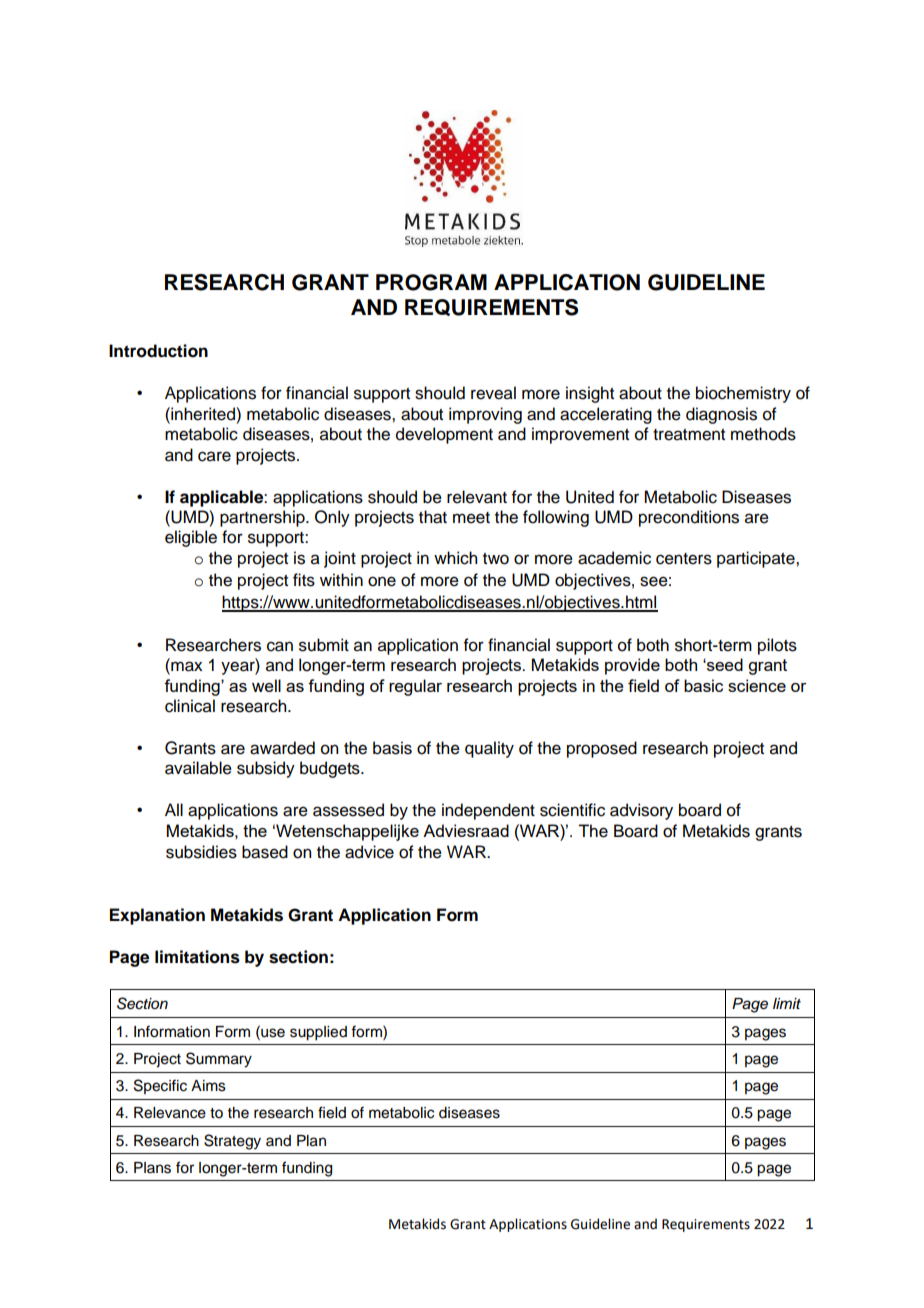 The height and width of the image is (1308, 924). I want to click on basic, so click(703, 685).
